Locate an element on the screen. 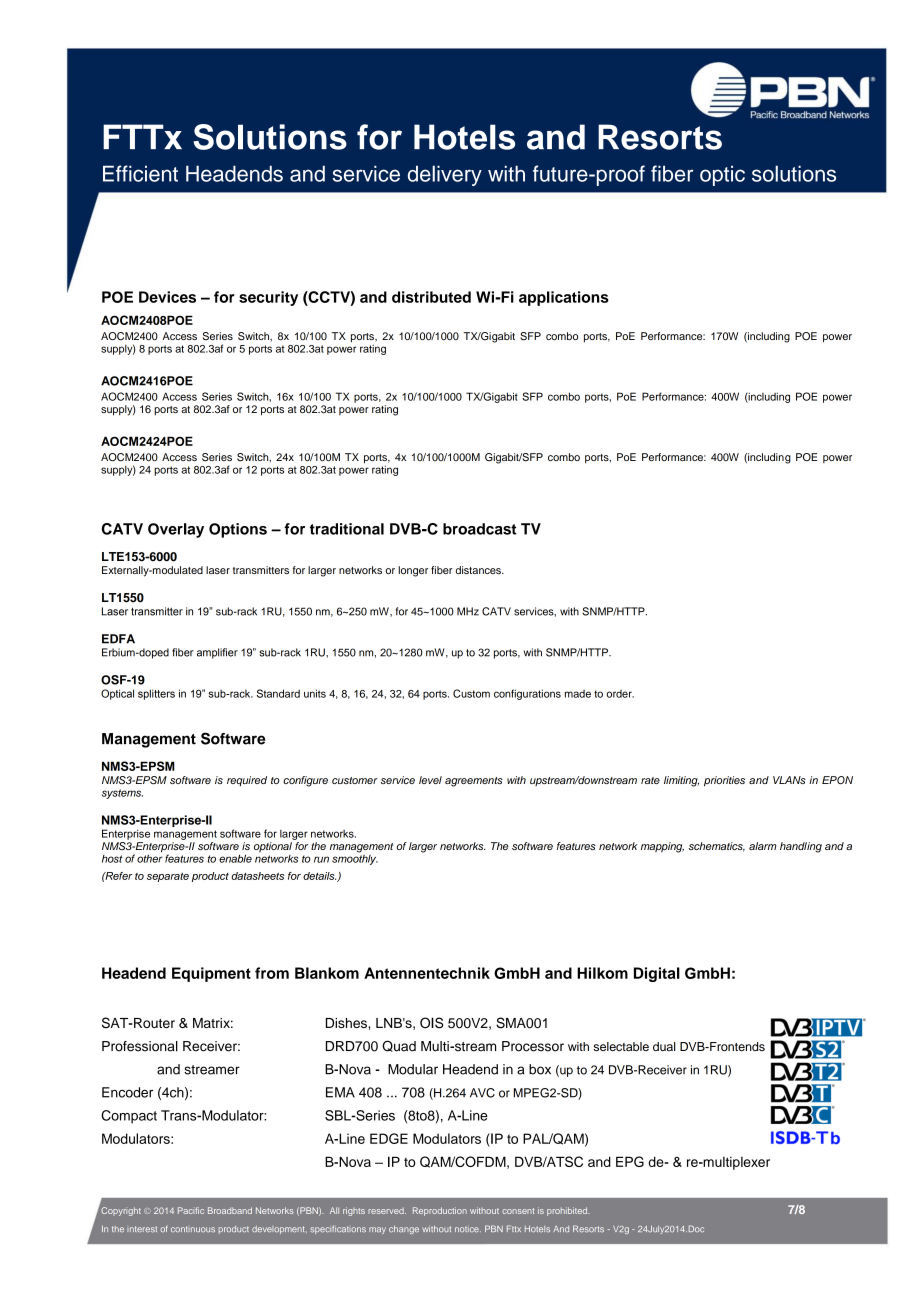 The image size is (924, 1308). distances is located at coordinates (479, 570).
